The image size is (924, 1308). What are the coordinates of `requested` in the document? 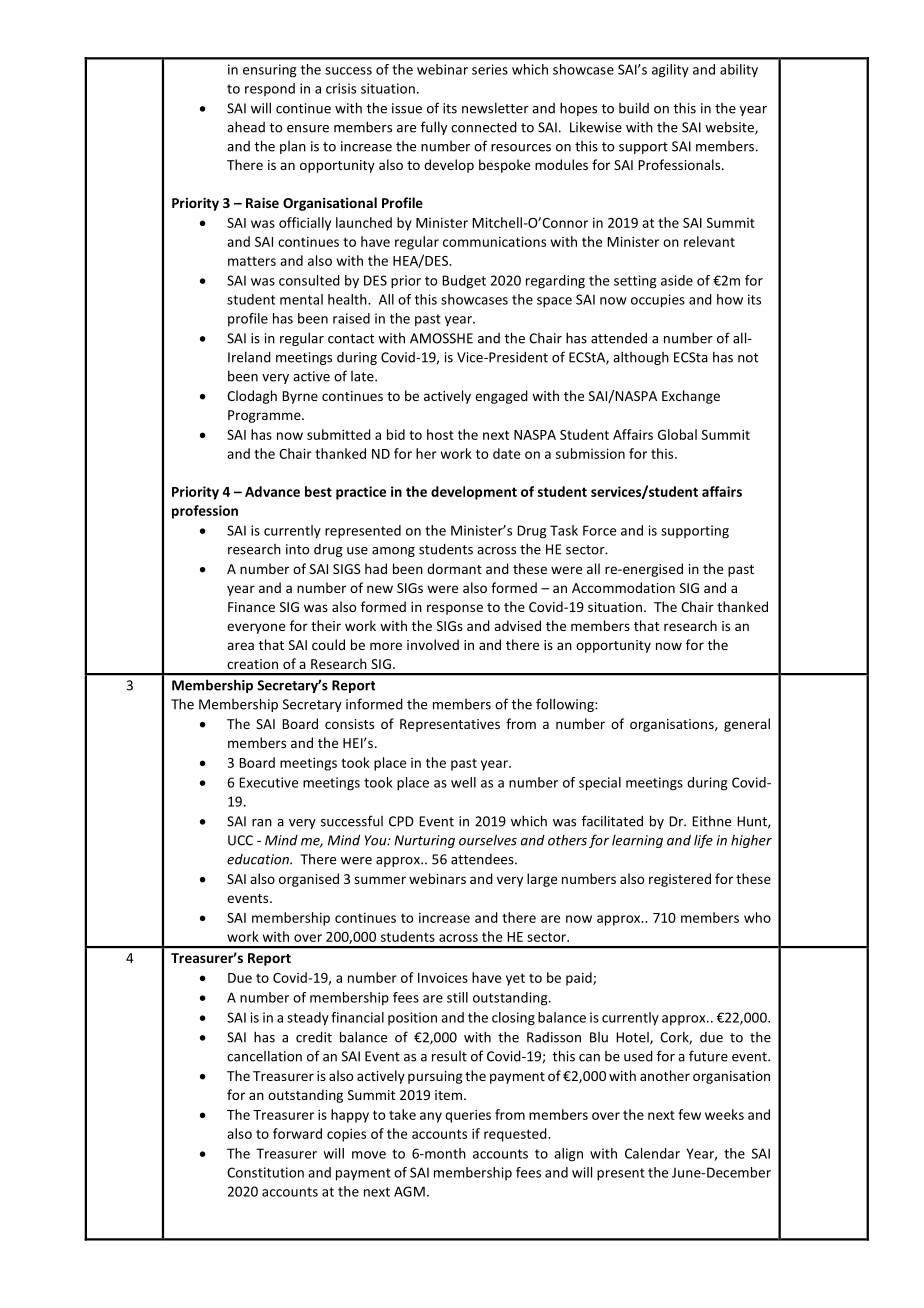 It's located at (516, 1135).
